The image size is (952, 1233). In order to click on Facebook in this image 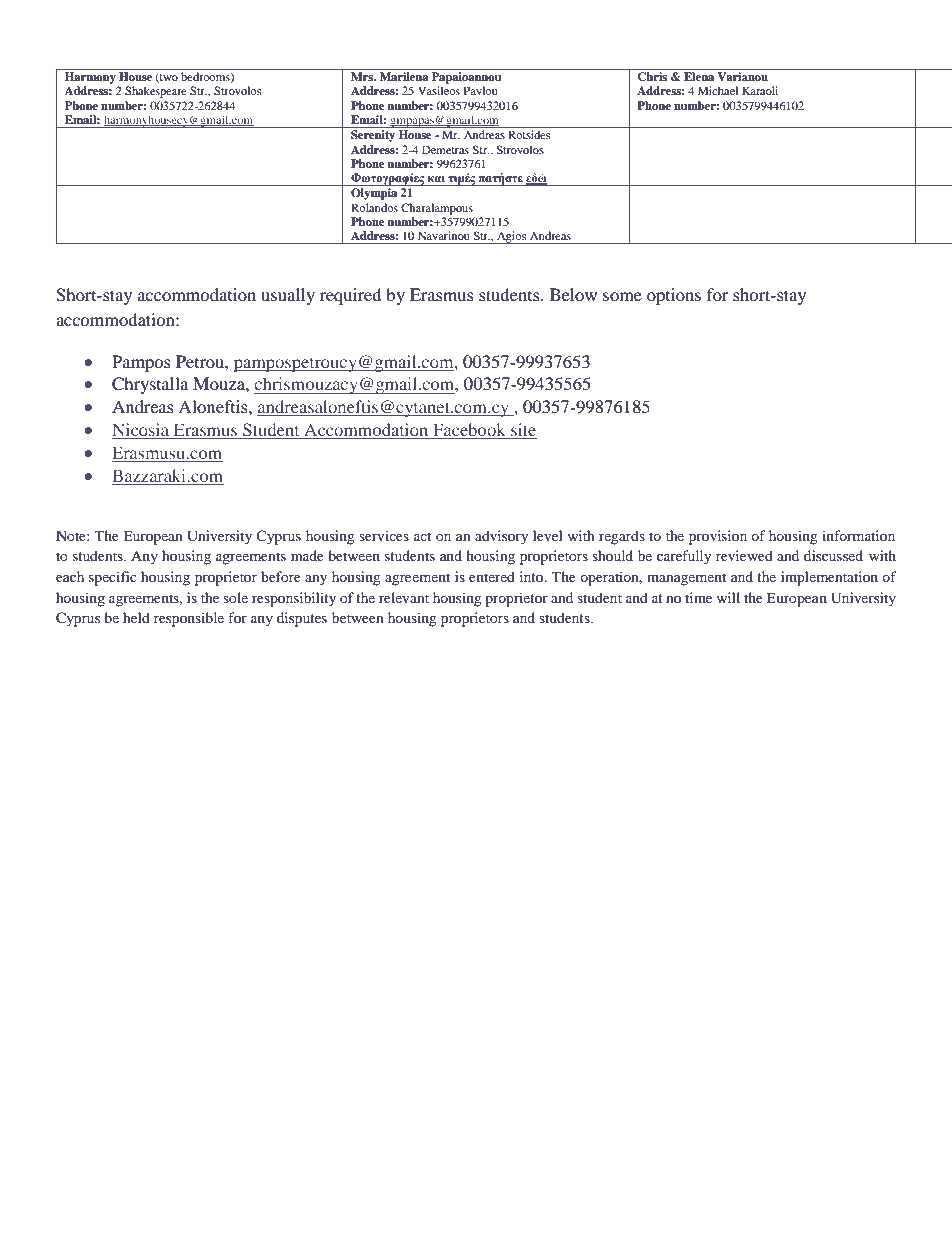, I will do `click(469, 431)`.
